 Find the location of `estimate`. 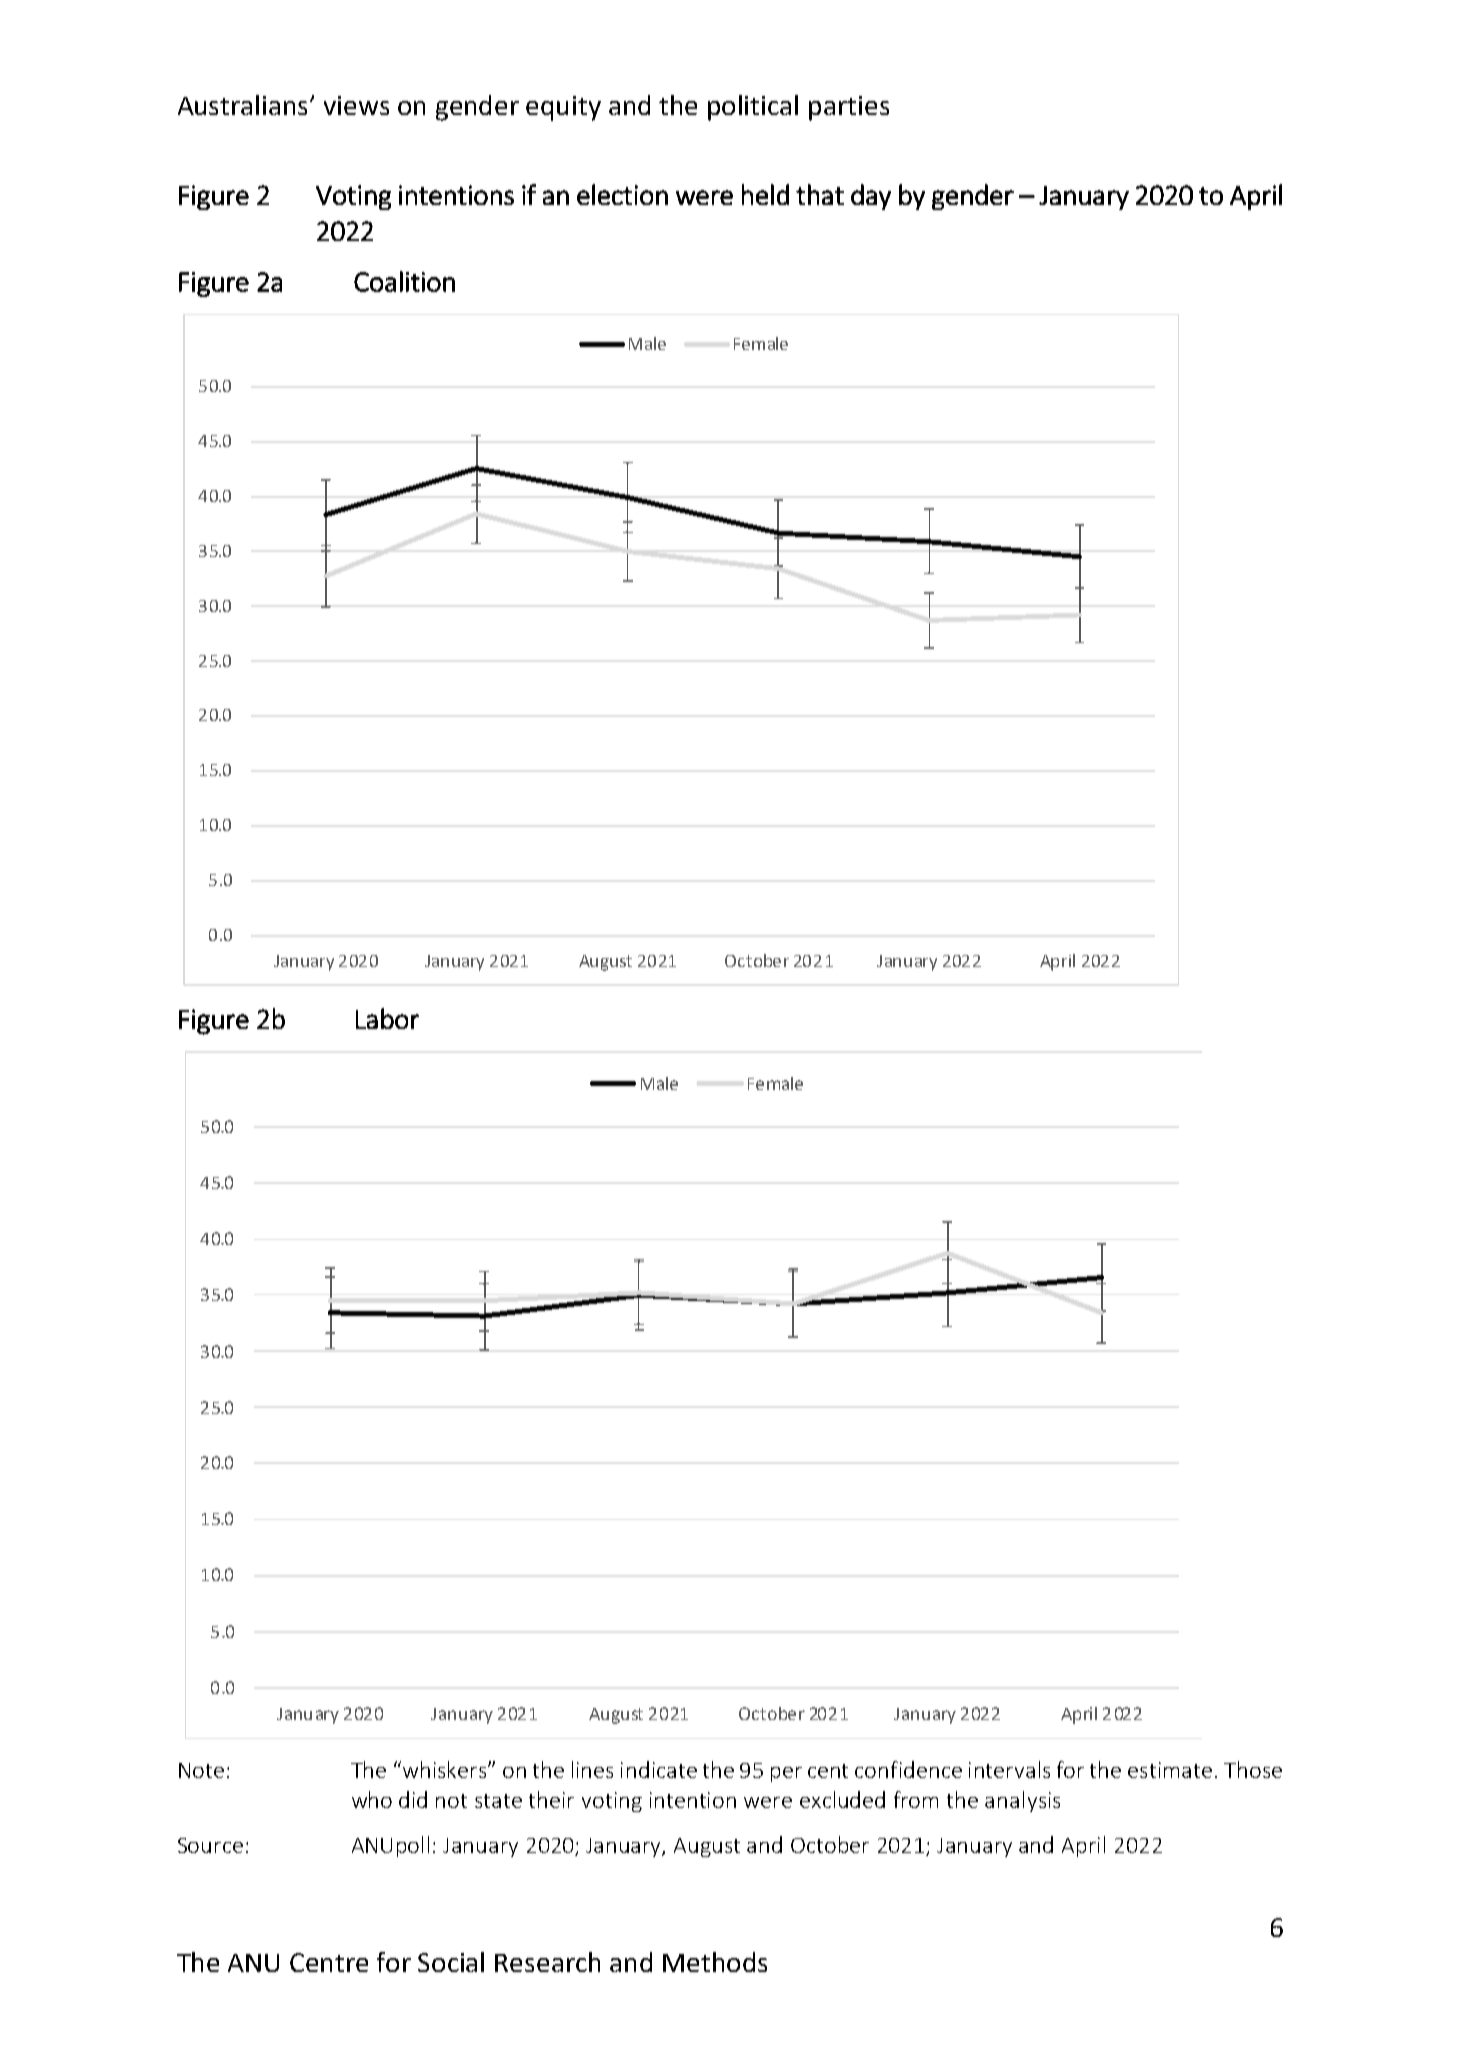

estimate is located at coordinates (1170, 1770).
